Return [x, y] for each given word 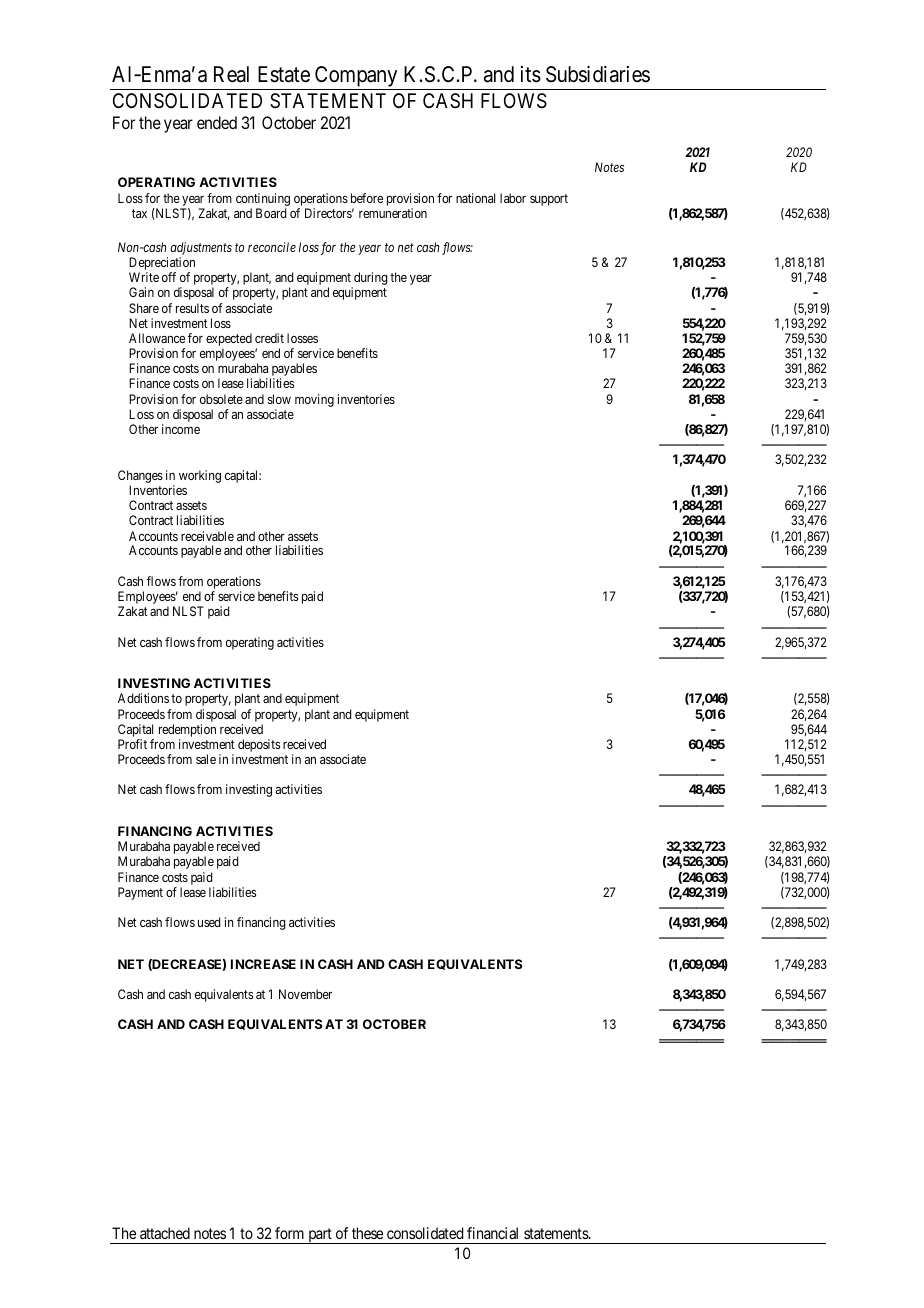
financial [492, 1233]
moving [314, 400]
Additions [143, 698]
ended [217, 122]
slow [279, 399]
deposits [259, 745]
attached [165, 1233]
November [305, 994]
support [549, 200]
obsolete [221, 399]
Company [356, 78]
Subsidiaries [598, 74]
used [209, 922]
